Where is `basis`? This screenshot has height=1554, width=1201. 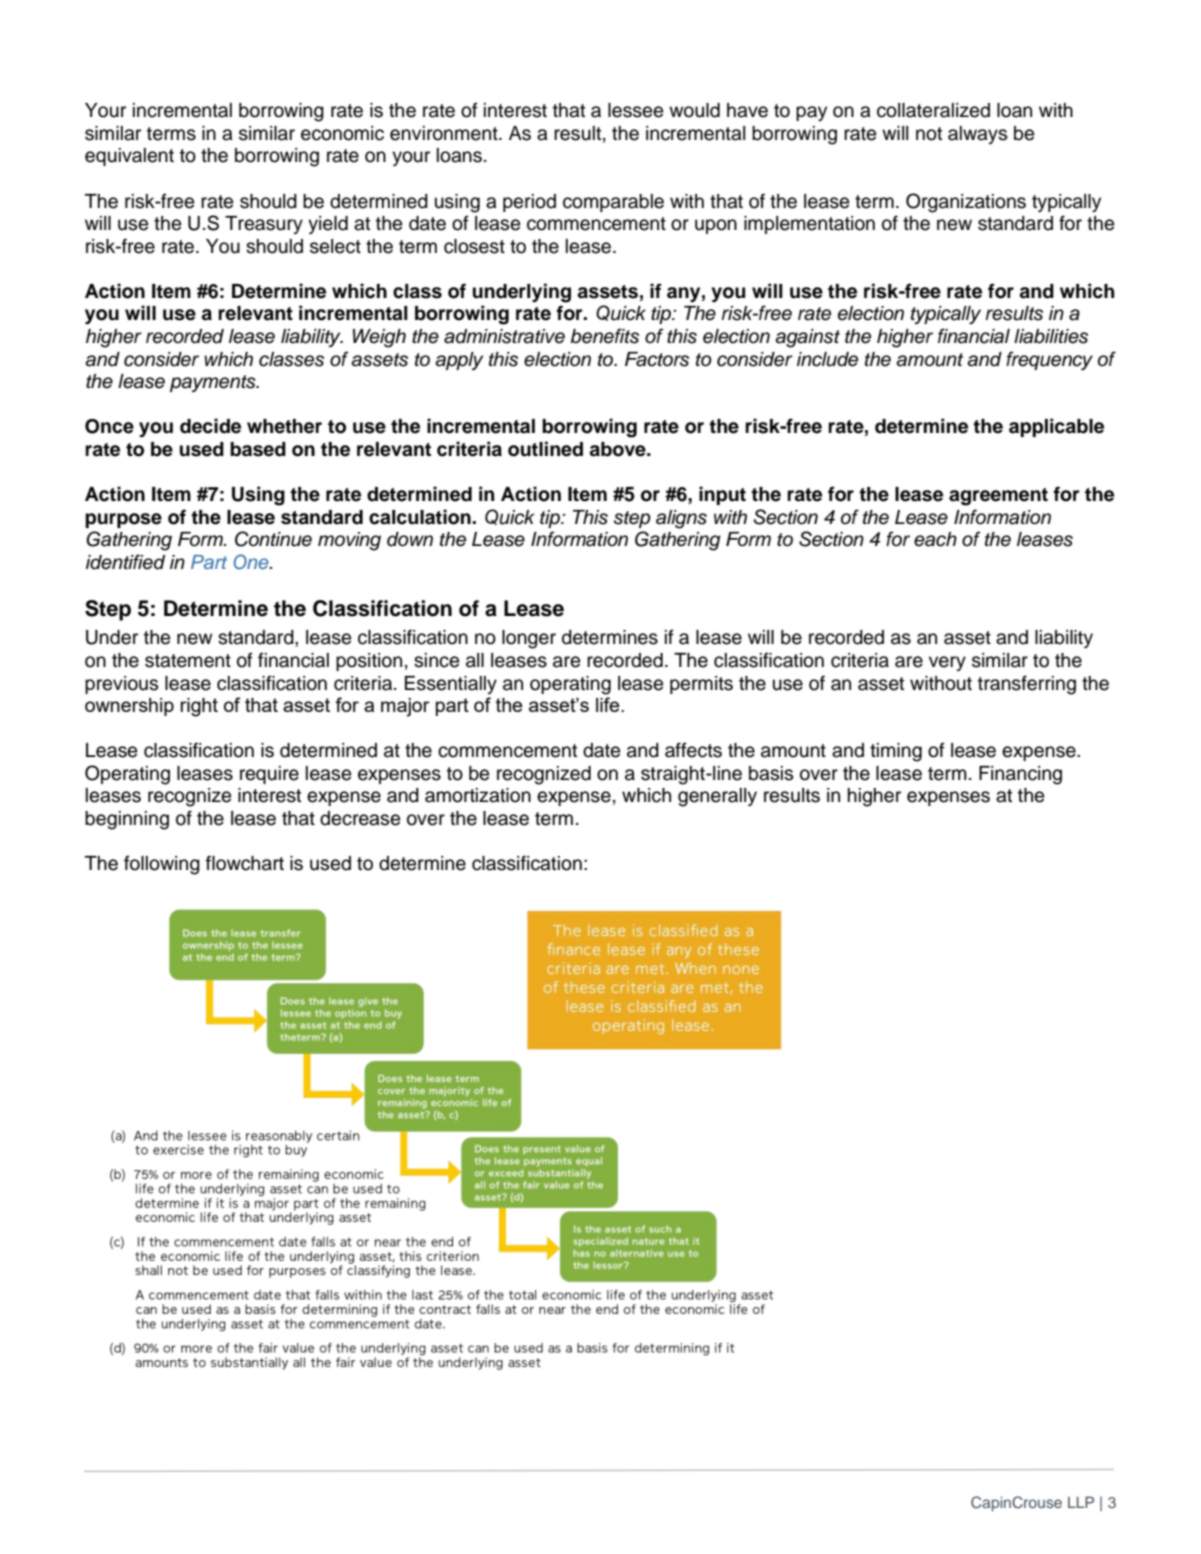
basis is located at coordinates (771, 773).
